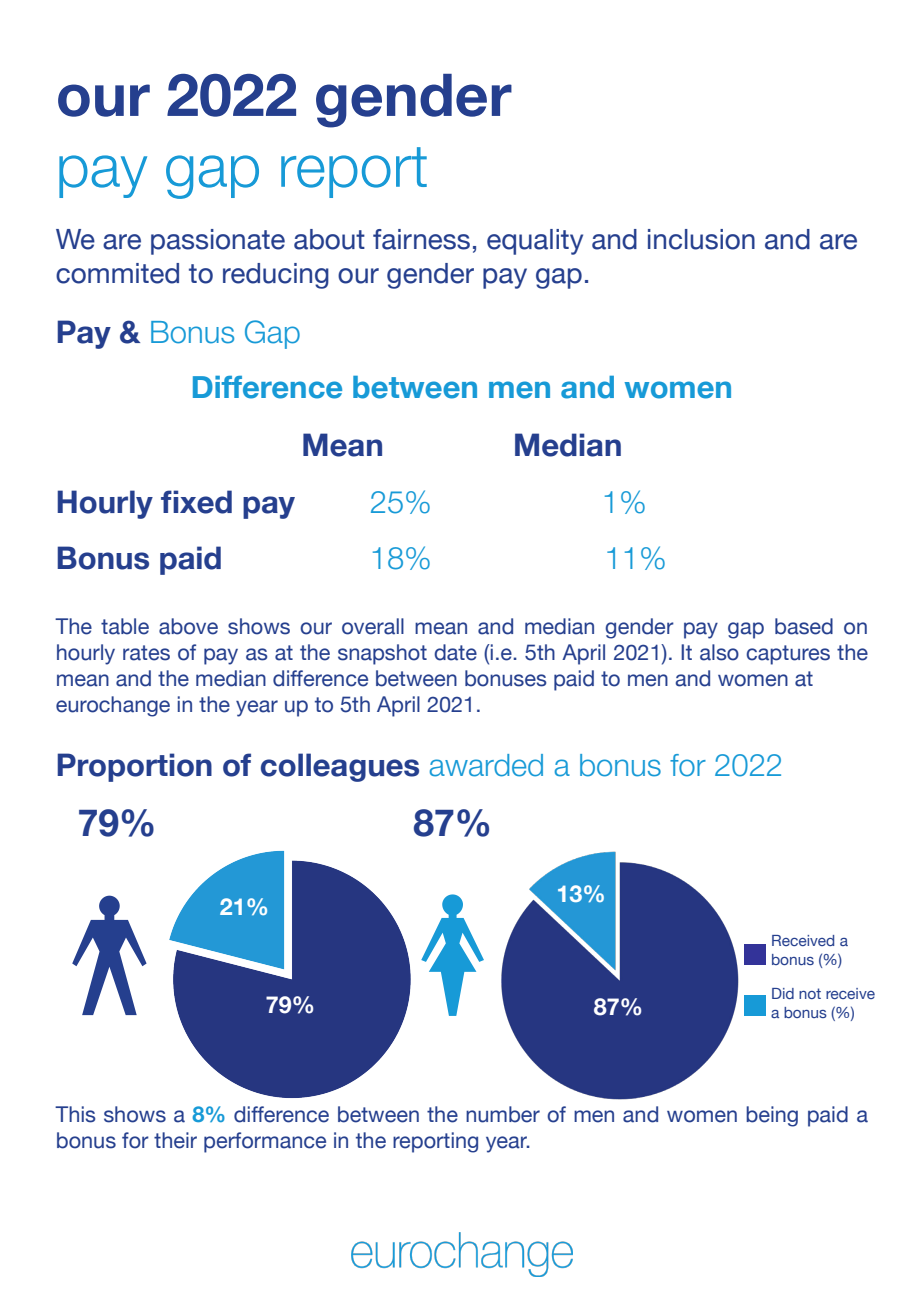 The image size is (924, 1308). What do you see at coordinates (503, 1114) in the screenshot?
I see `number` at bounding box center [503, 1114].
